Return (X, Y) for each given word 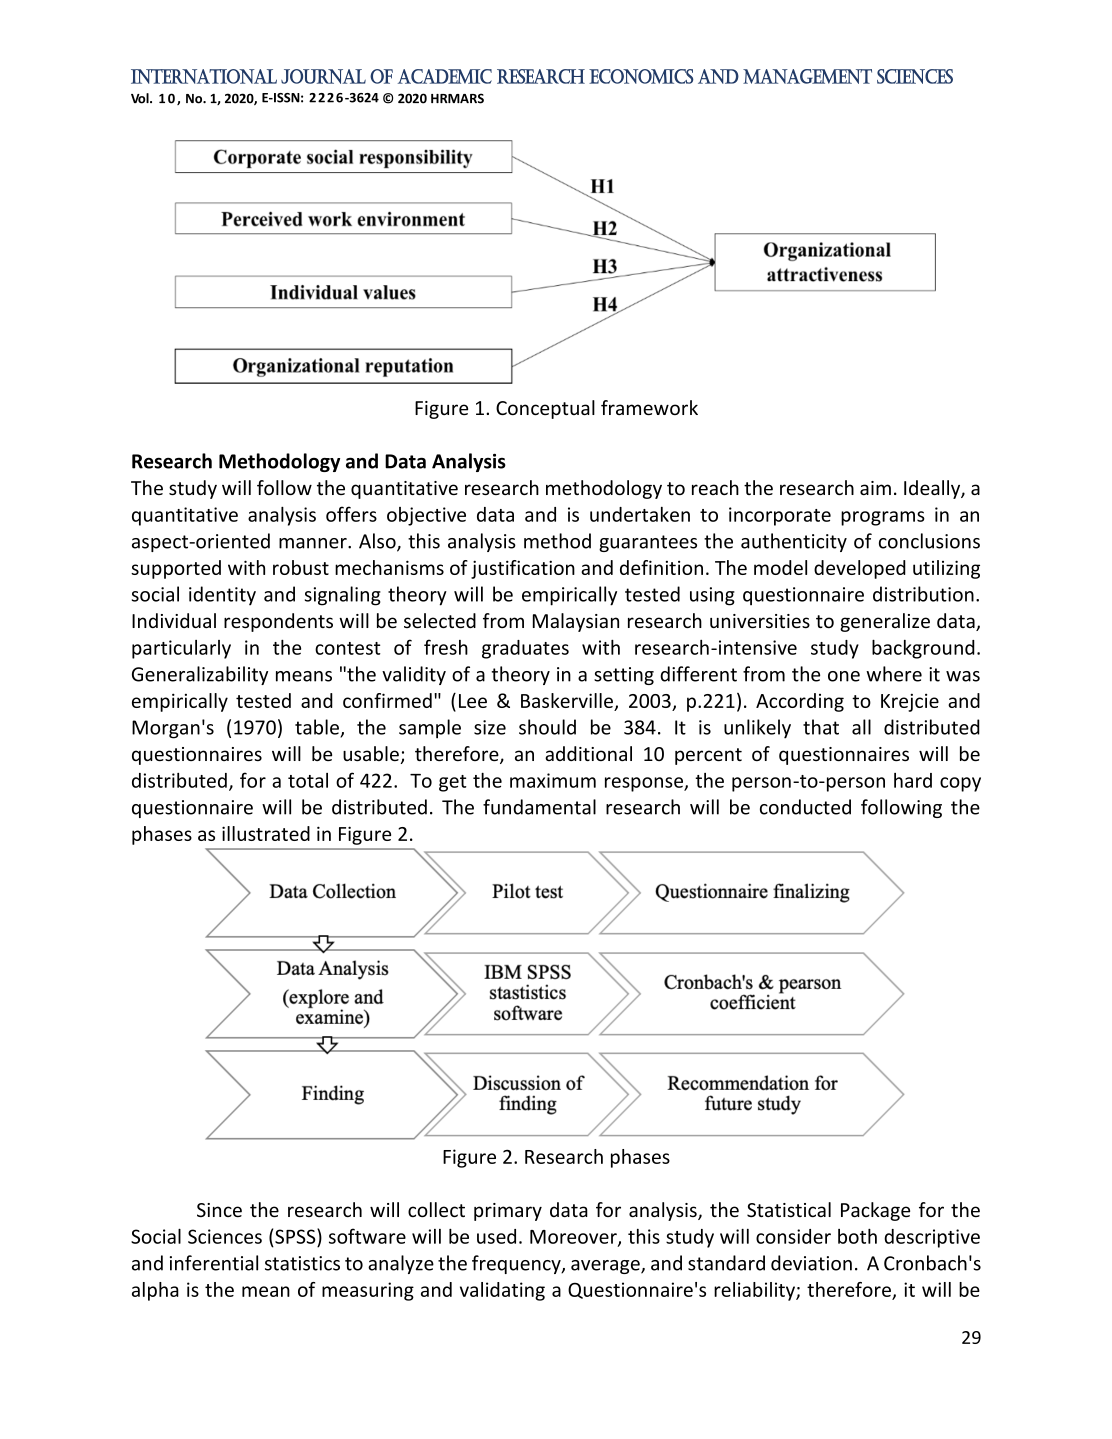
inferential (214, 1263)
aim (875, 488)
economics (641, 76)
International (204, 76)
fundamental (539, 807)
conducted (805, 807)
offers (351, 514)
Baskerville (567, 700)
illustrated (266, 833)
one (844, 676)
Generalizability (200, 675)
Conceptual (545, 409)
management (807, 76)
